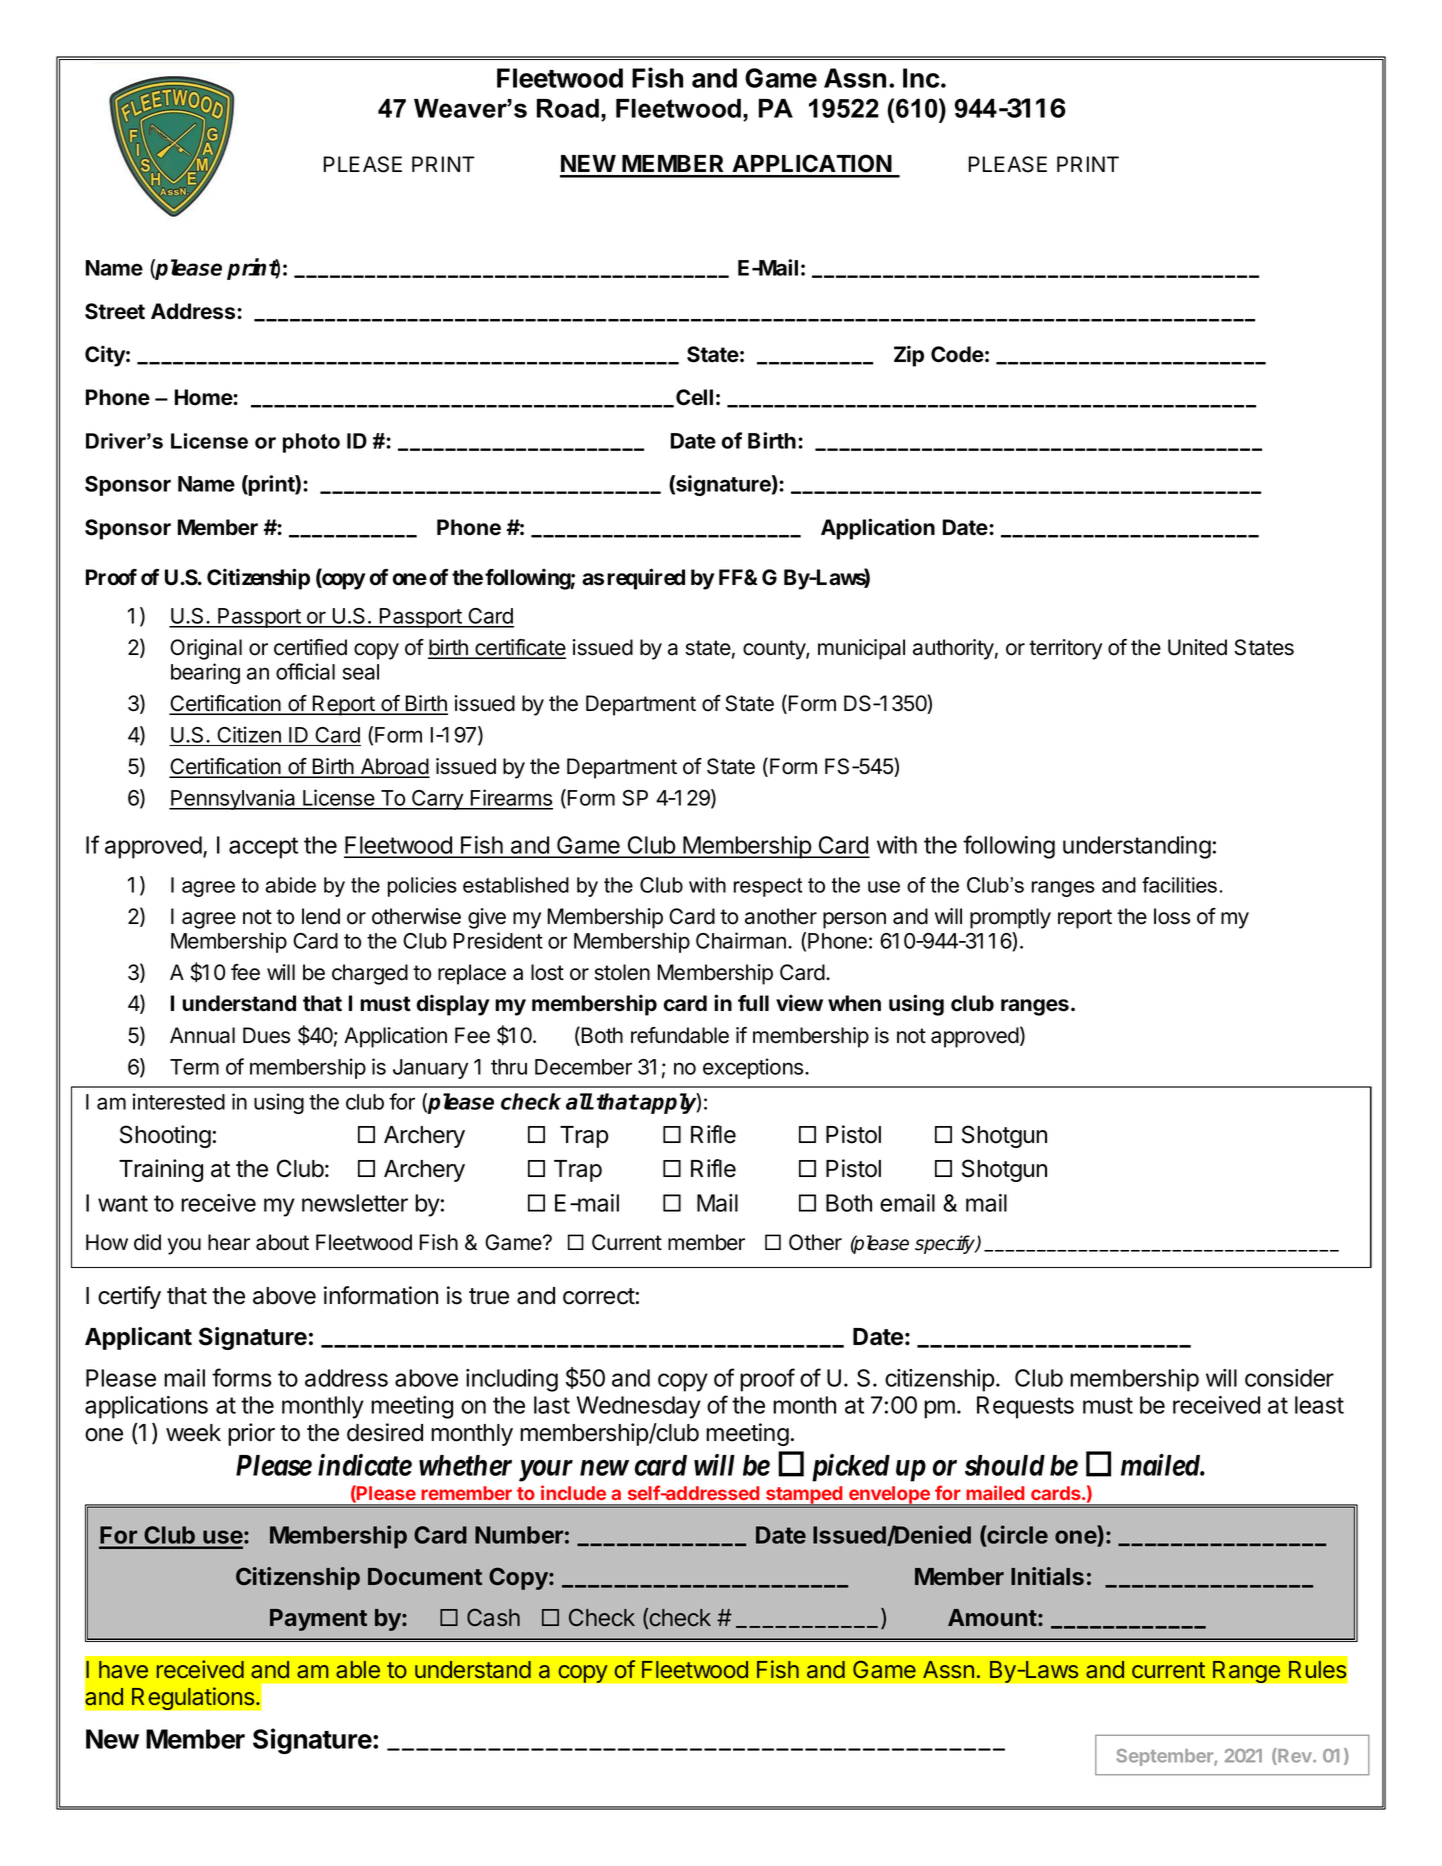 This page has width=1442, height=1866. Describe the element at coordinates (599, 1296) in the page. I see `correct` at that location.
